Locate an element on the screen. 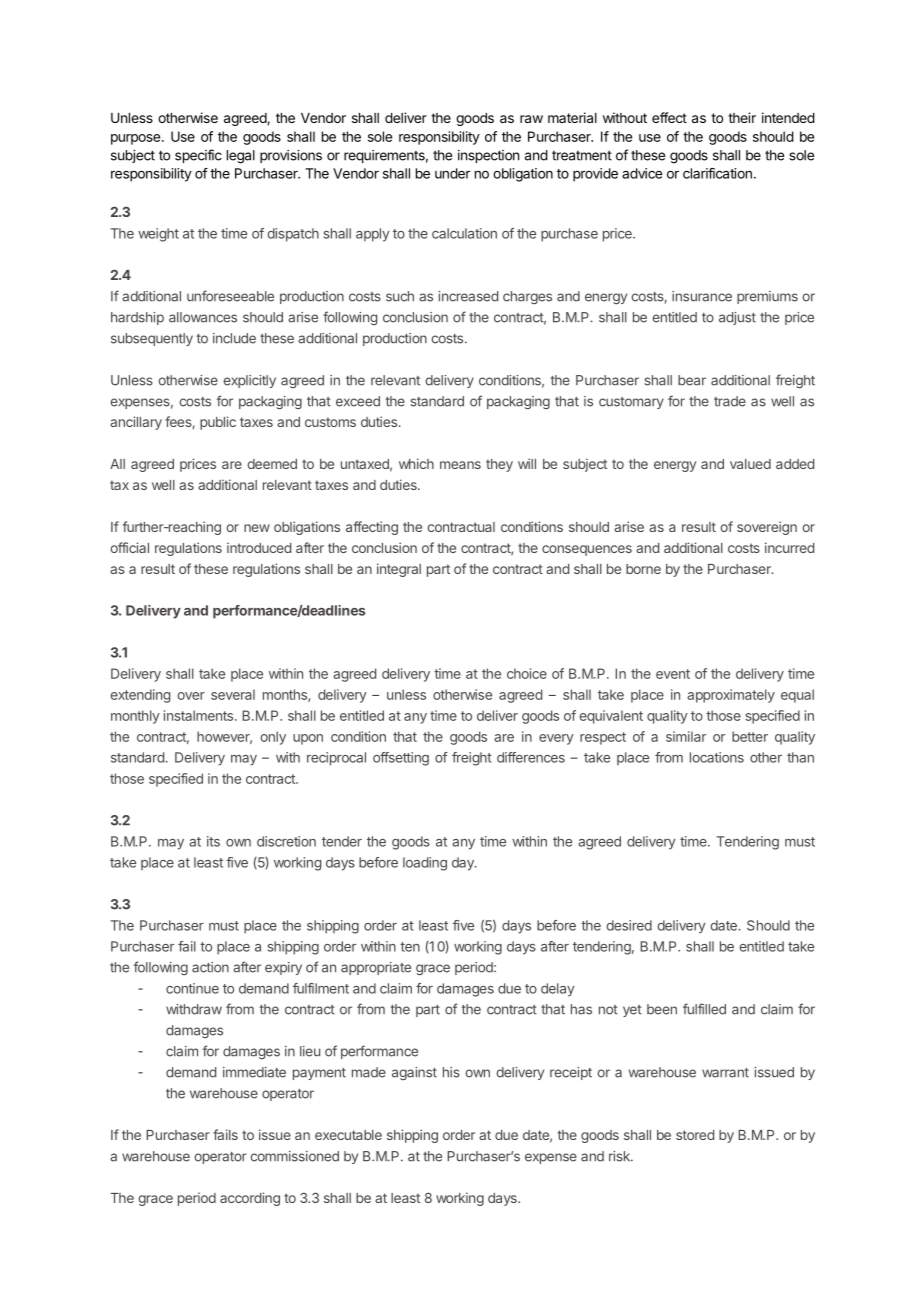  its is located at coordinates (213, 841).
